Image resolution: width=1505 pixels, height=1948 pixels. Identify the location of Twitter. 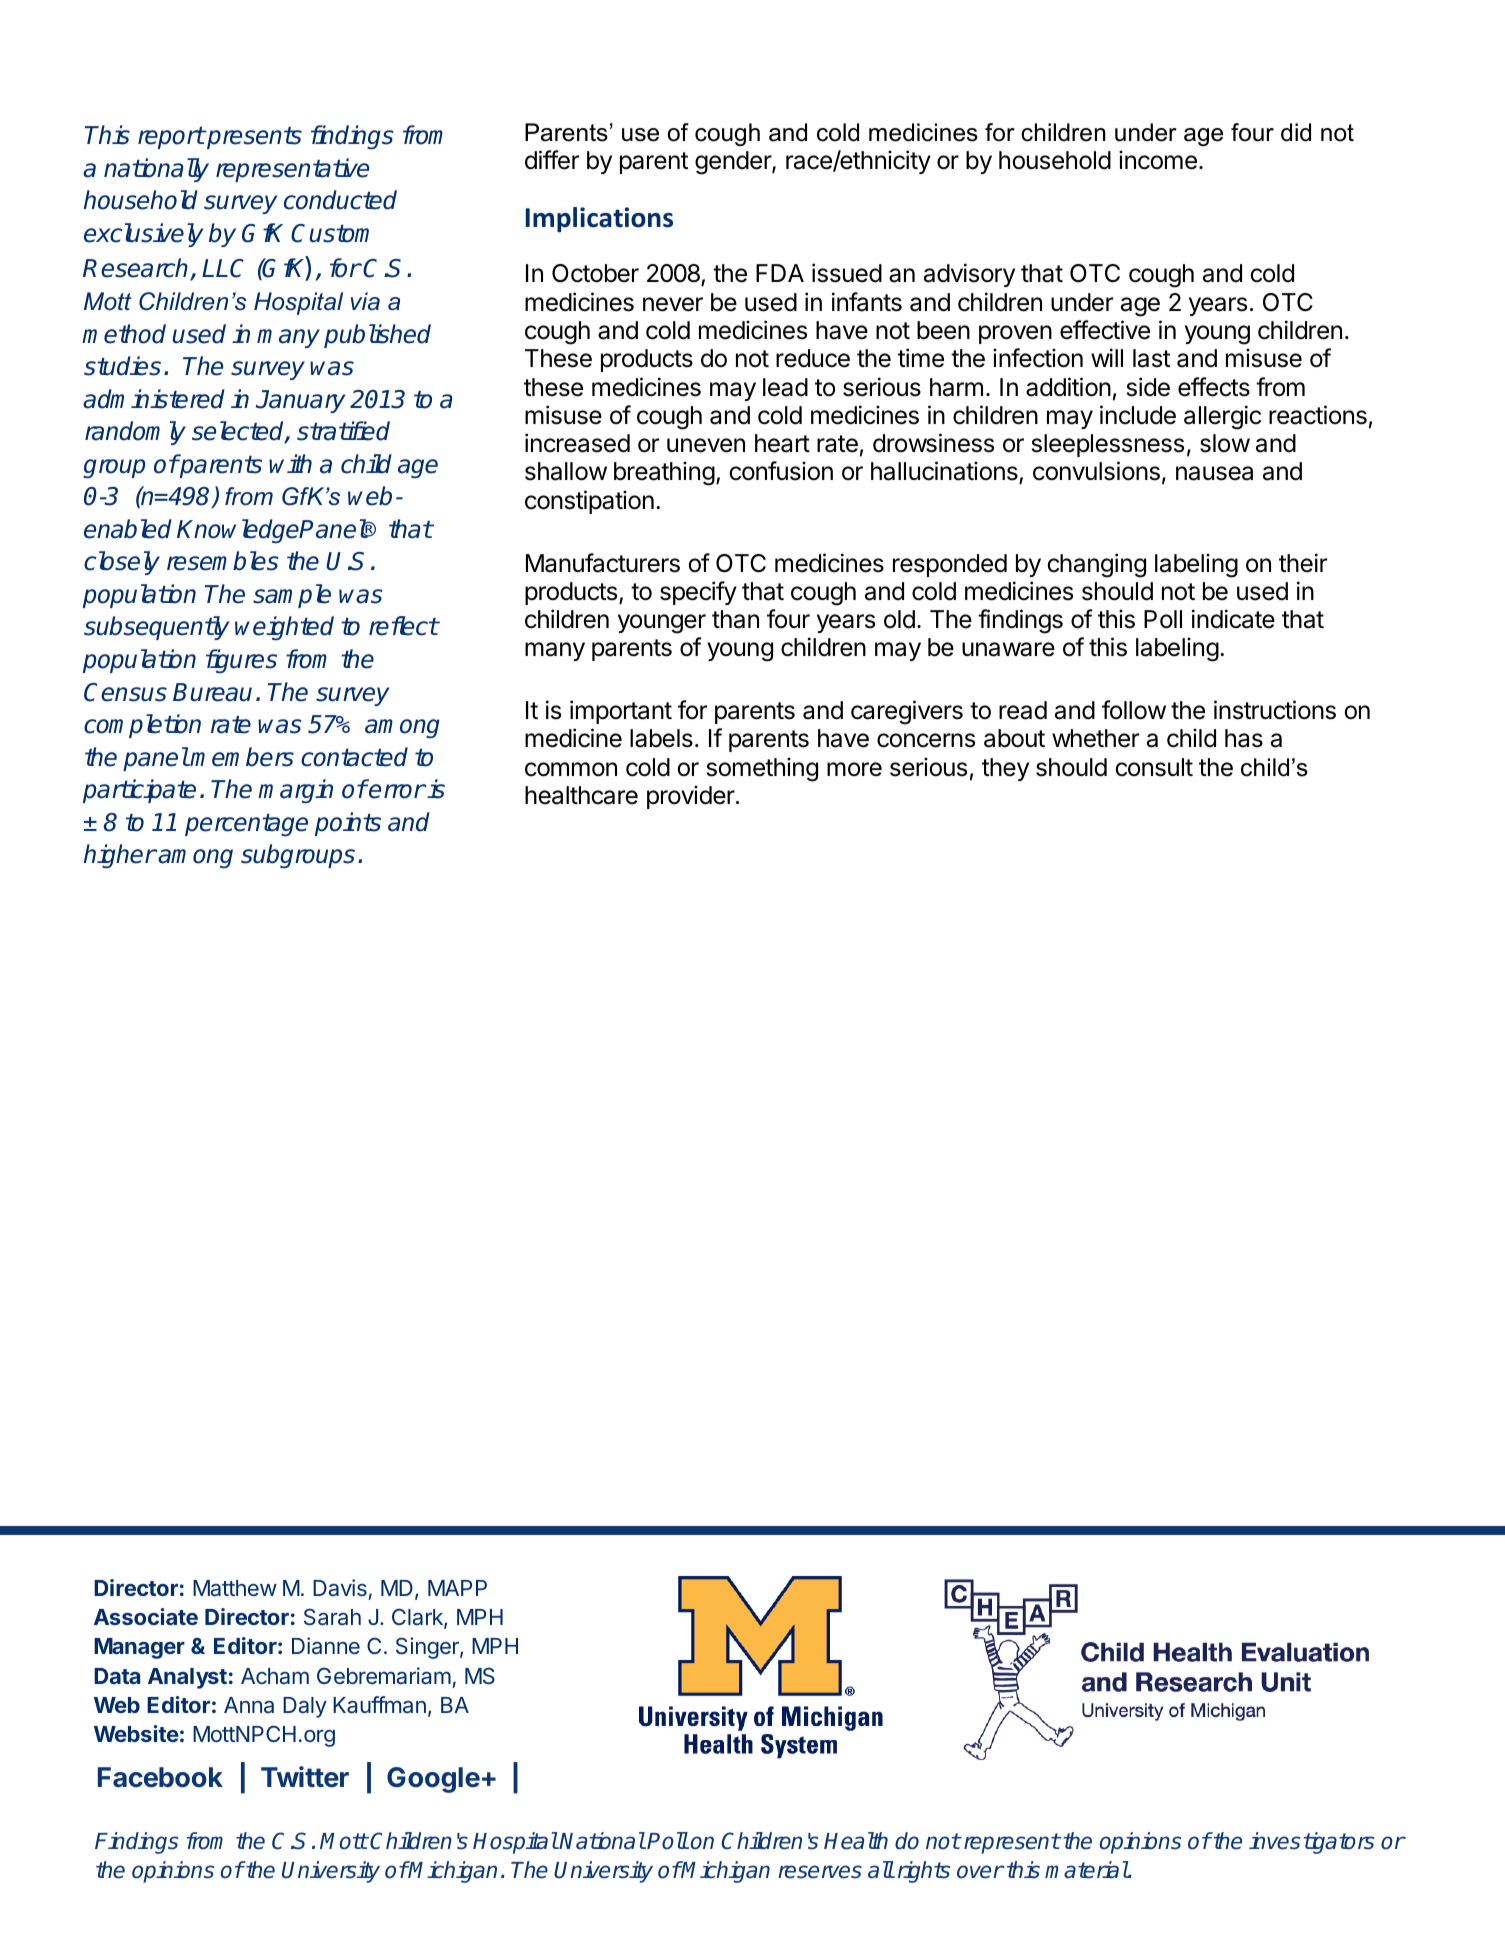
(305, 1777).
